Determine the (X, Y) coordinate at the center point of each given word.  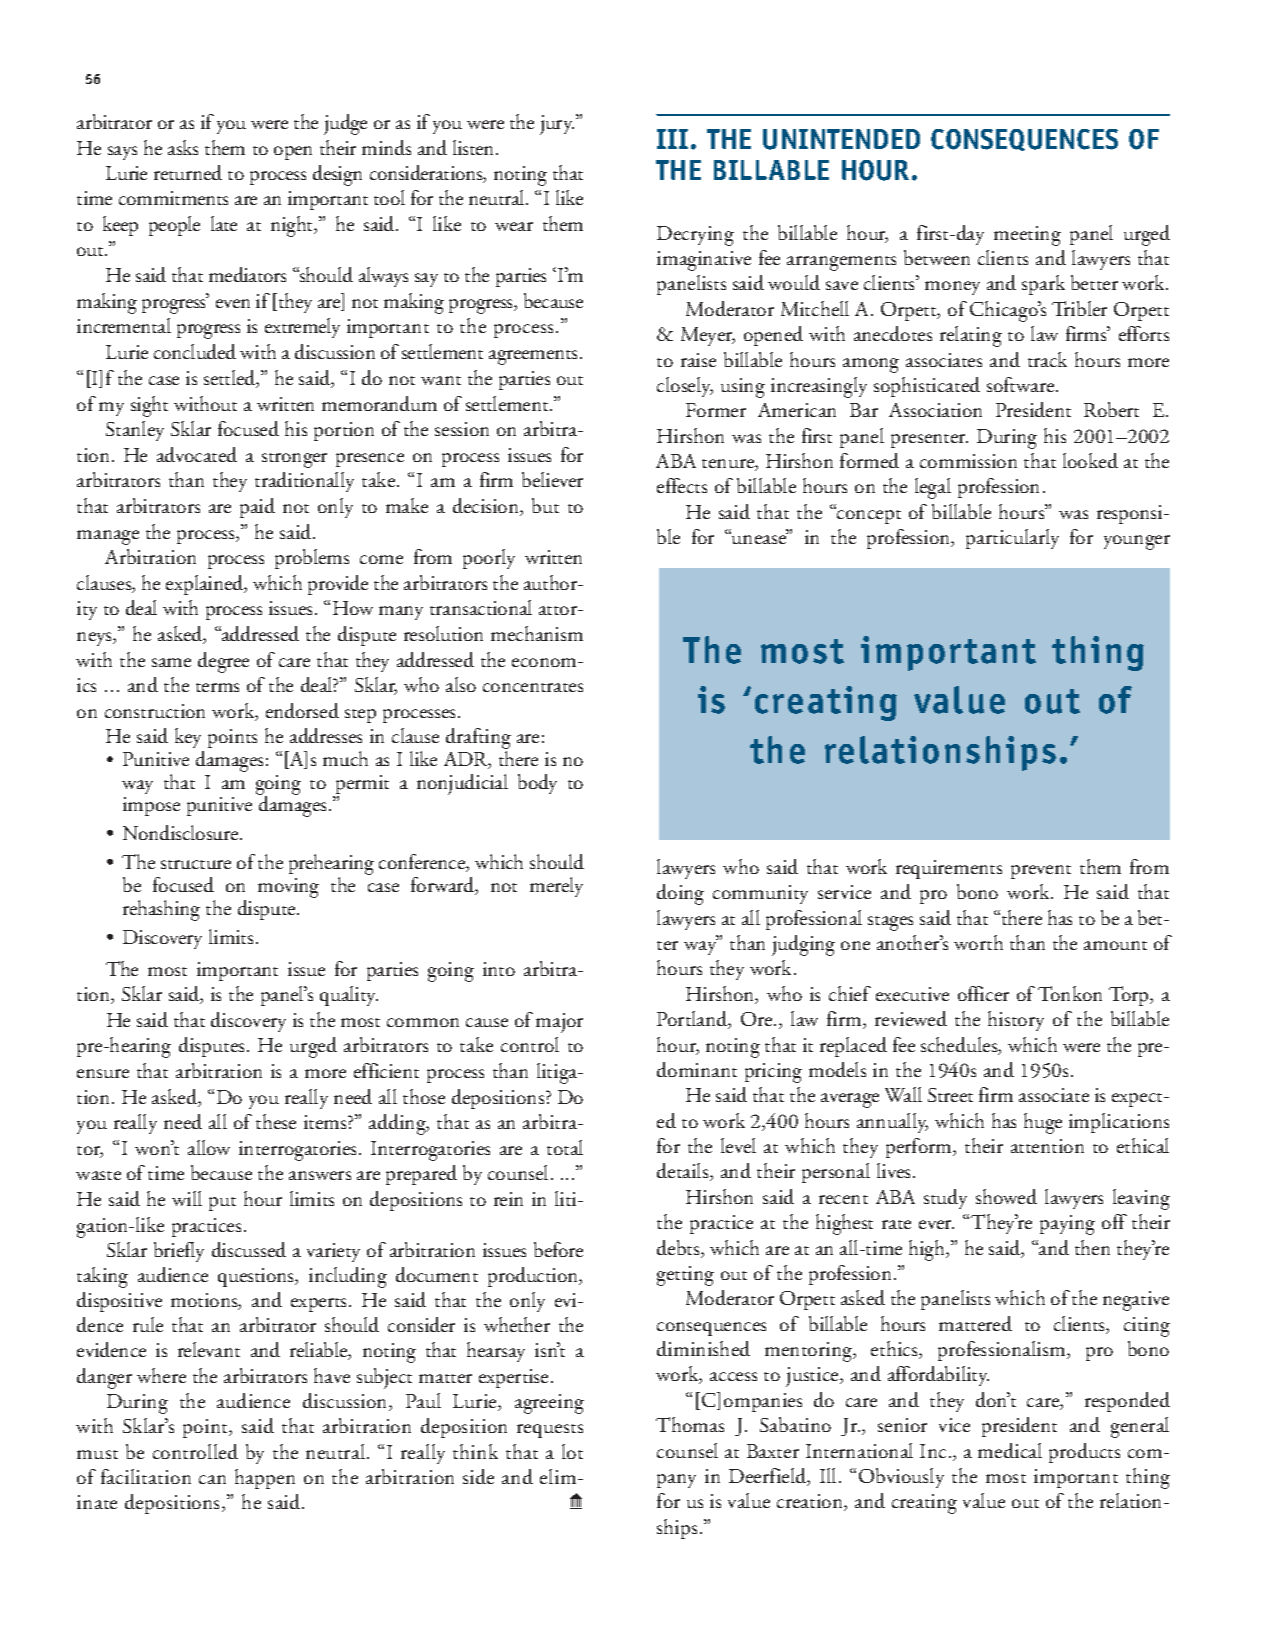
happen (265, 1479)
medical (1010, 1450)
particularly (1012, 539)
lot (572, 1451)
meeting (1027, 236)
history (1016, 1021)
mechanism (537, 633)
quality (349, 996)
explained (206, 585)
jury (557, 125)
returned (188, 172)
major (559, 1023)
